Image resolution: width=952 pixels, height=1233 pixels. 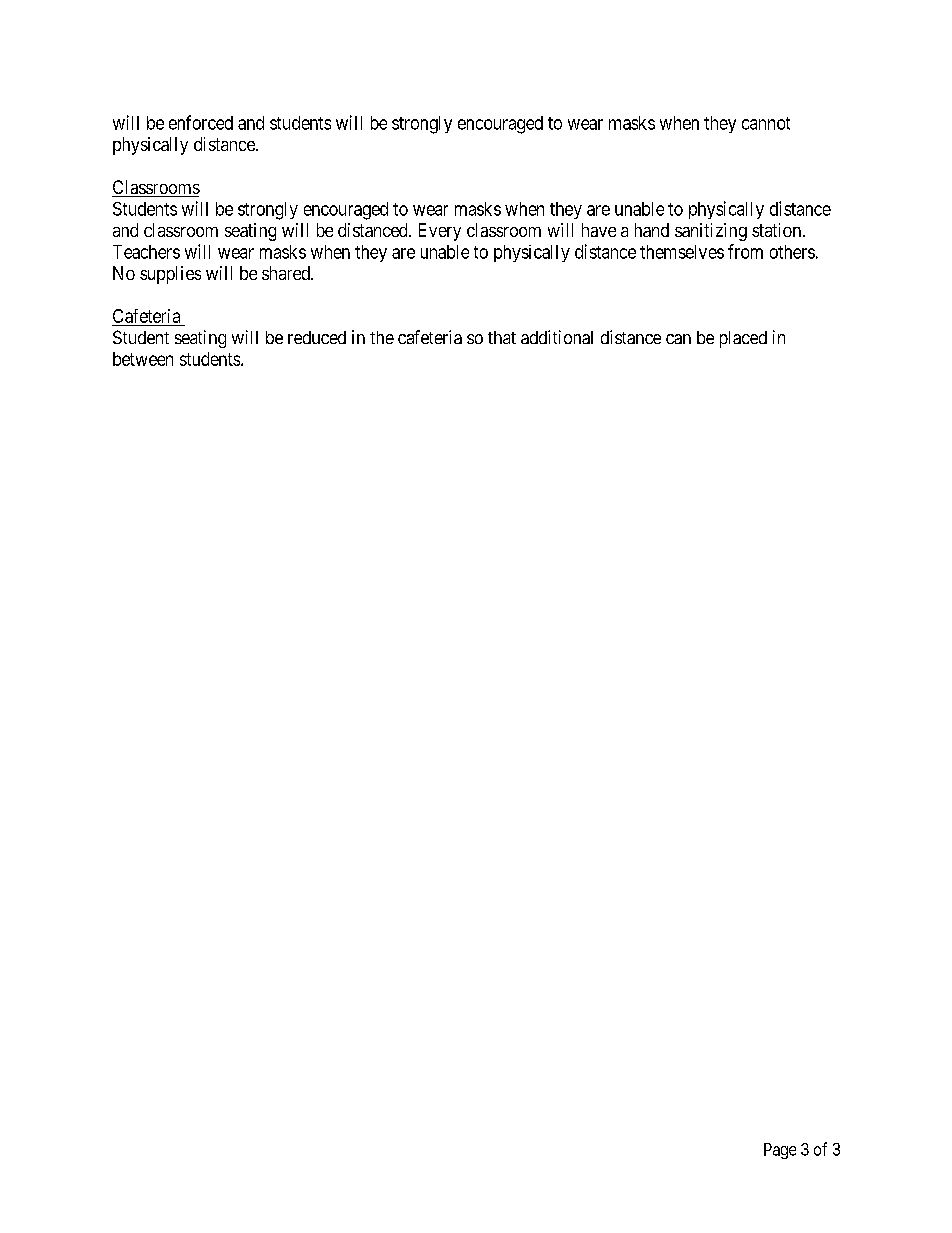 I want to click on additional, so click(x=557, y=337).
